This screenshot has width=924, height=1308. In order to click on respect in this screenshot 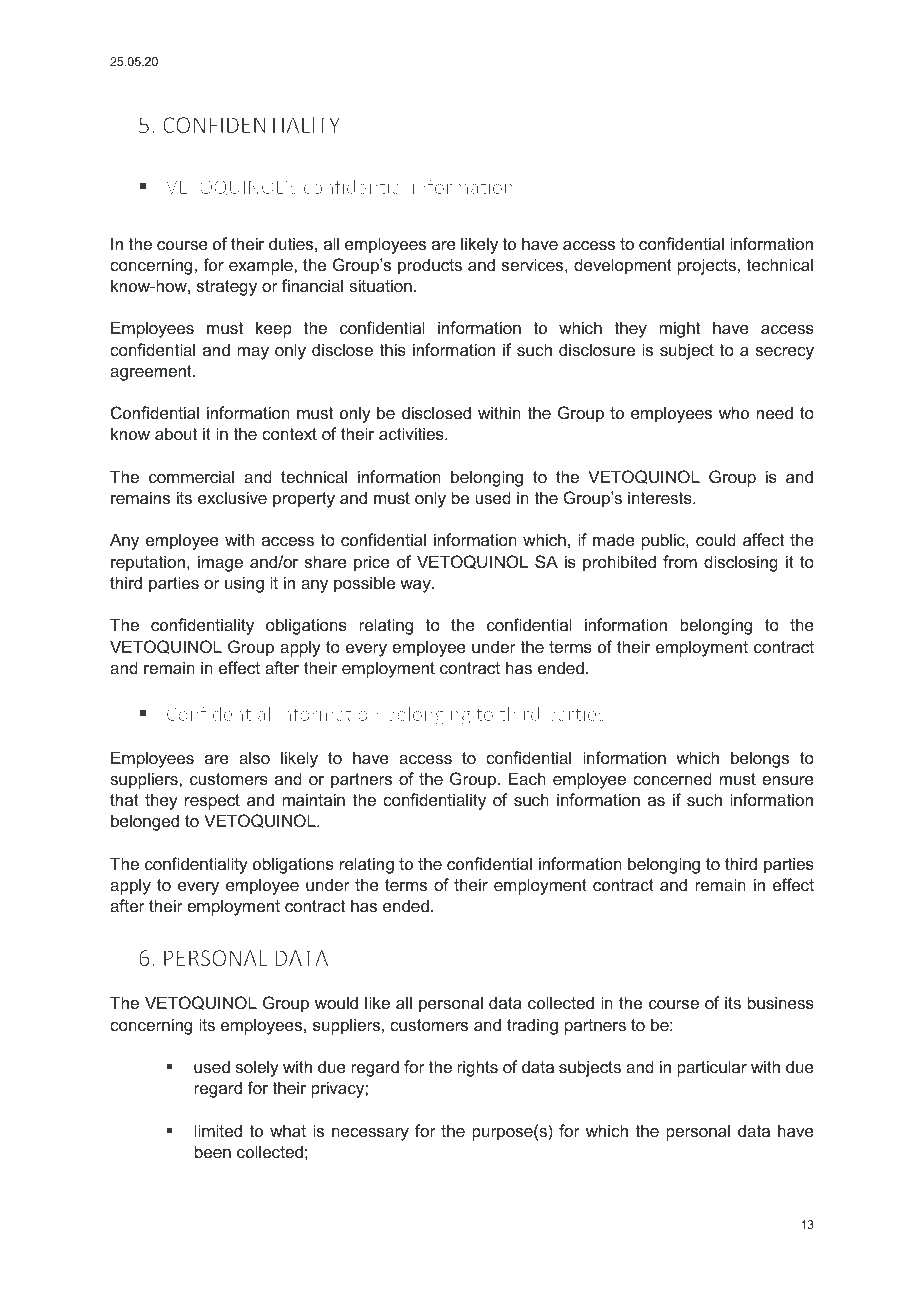, I will do `click(212, 802)`.
